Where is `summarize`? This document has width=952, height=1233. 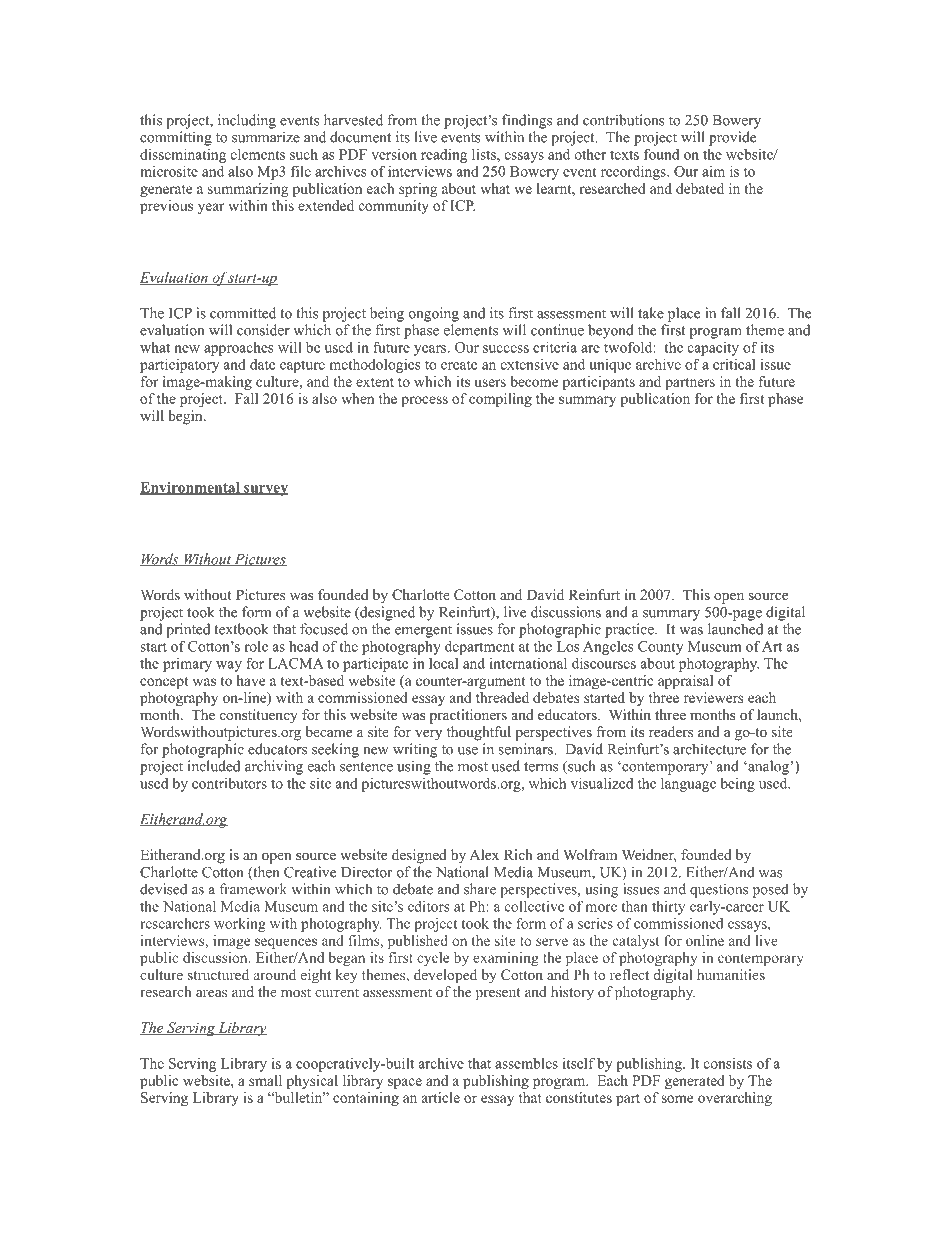 summarize is located at coordinates (266, 137).
